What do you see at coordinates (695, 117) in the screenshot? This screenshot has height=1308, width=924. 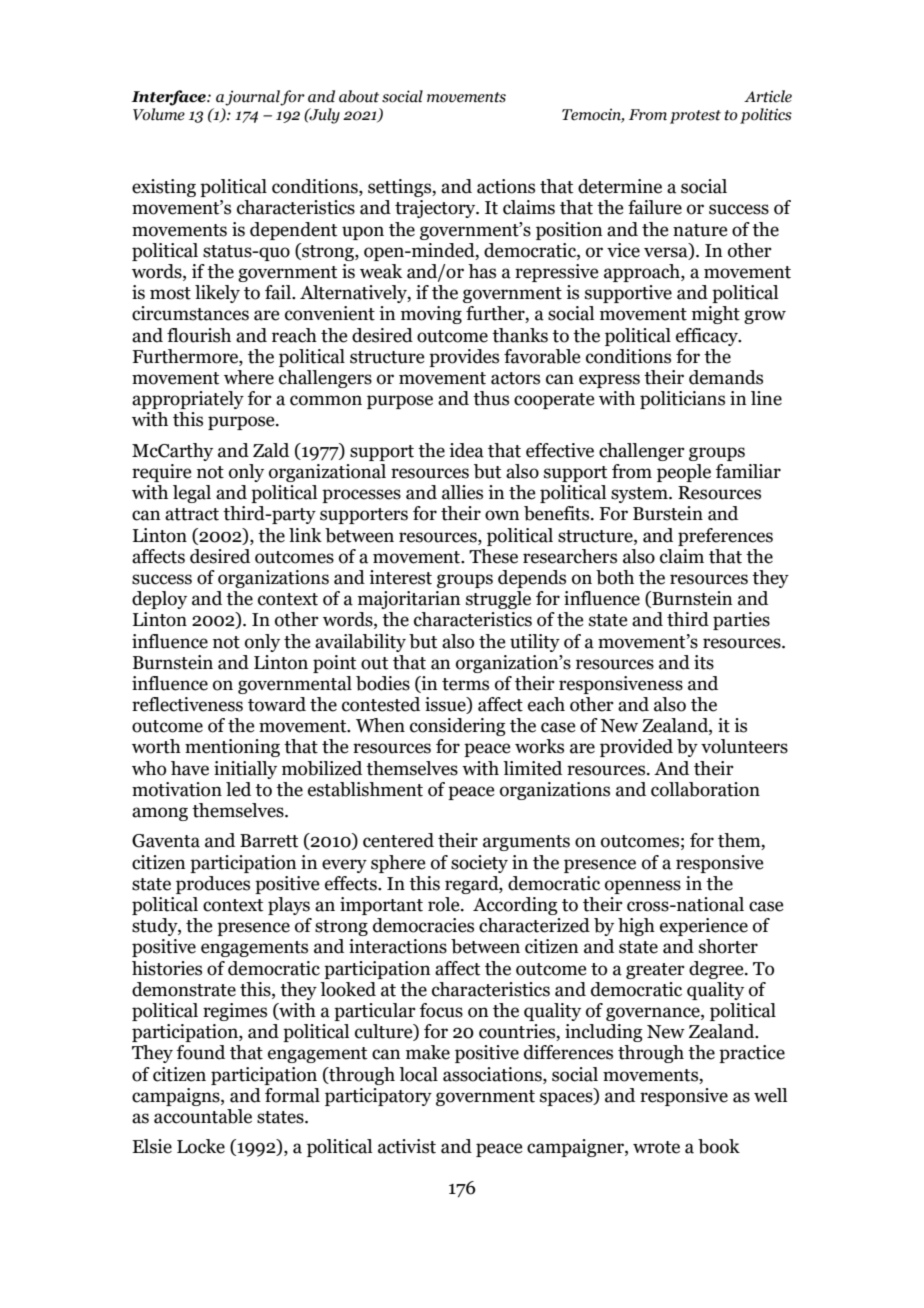 I see `protest` at bounding box center [695, 117].
